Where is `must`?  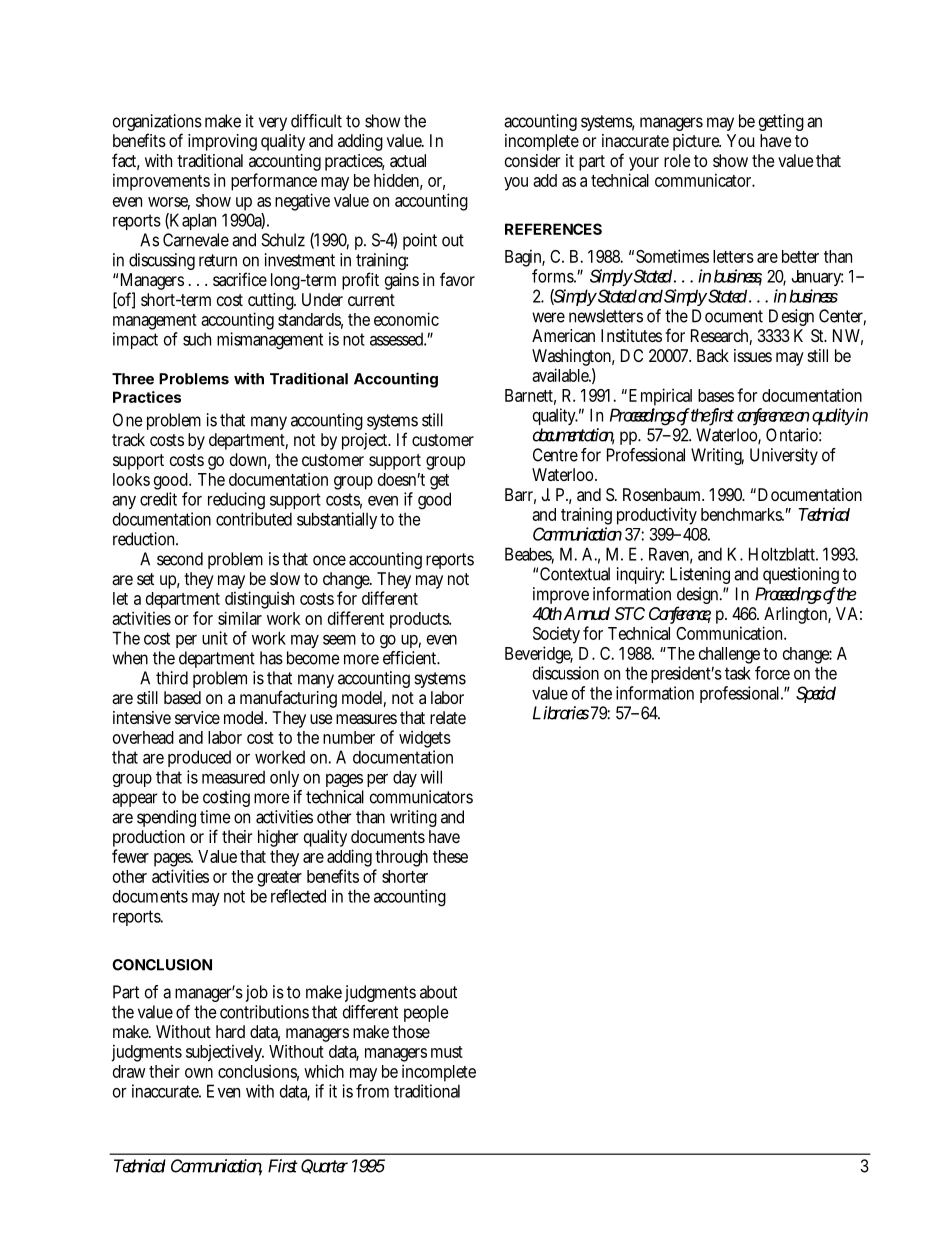 must is located at coordinates (447, 1052).
